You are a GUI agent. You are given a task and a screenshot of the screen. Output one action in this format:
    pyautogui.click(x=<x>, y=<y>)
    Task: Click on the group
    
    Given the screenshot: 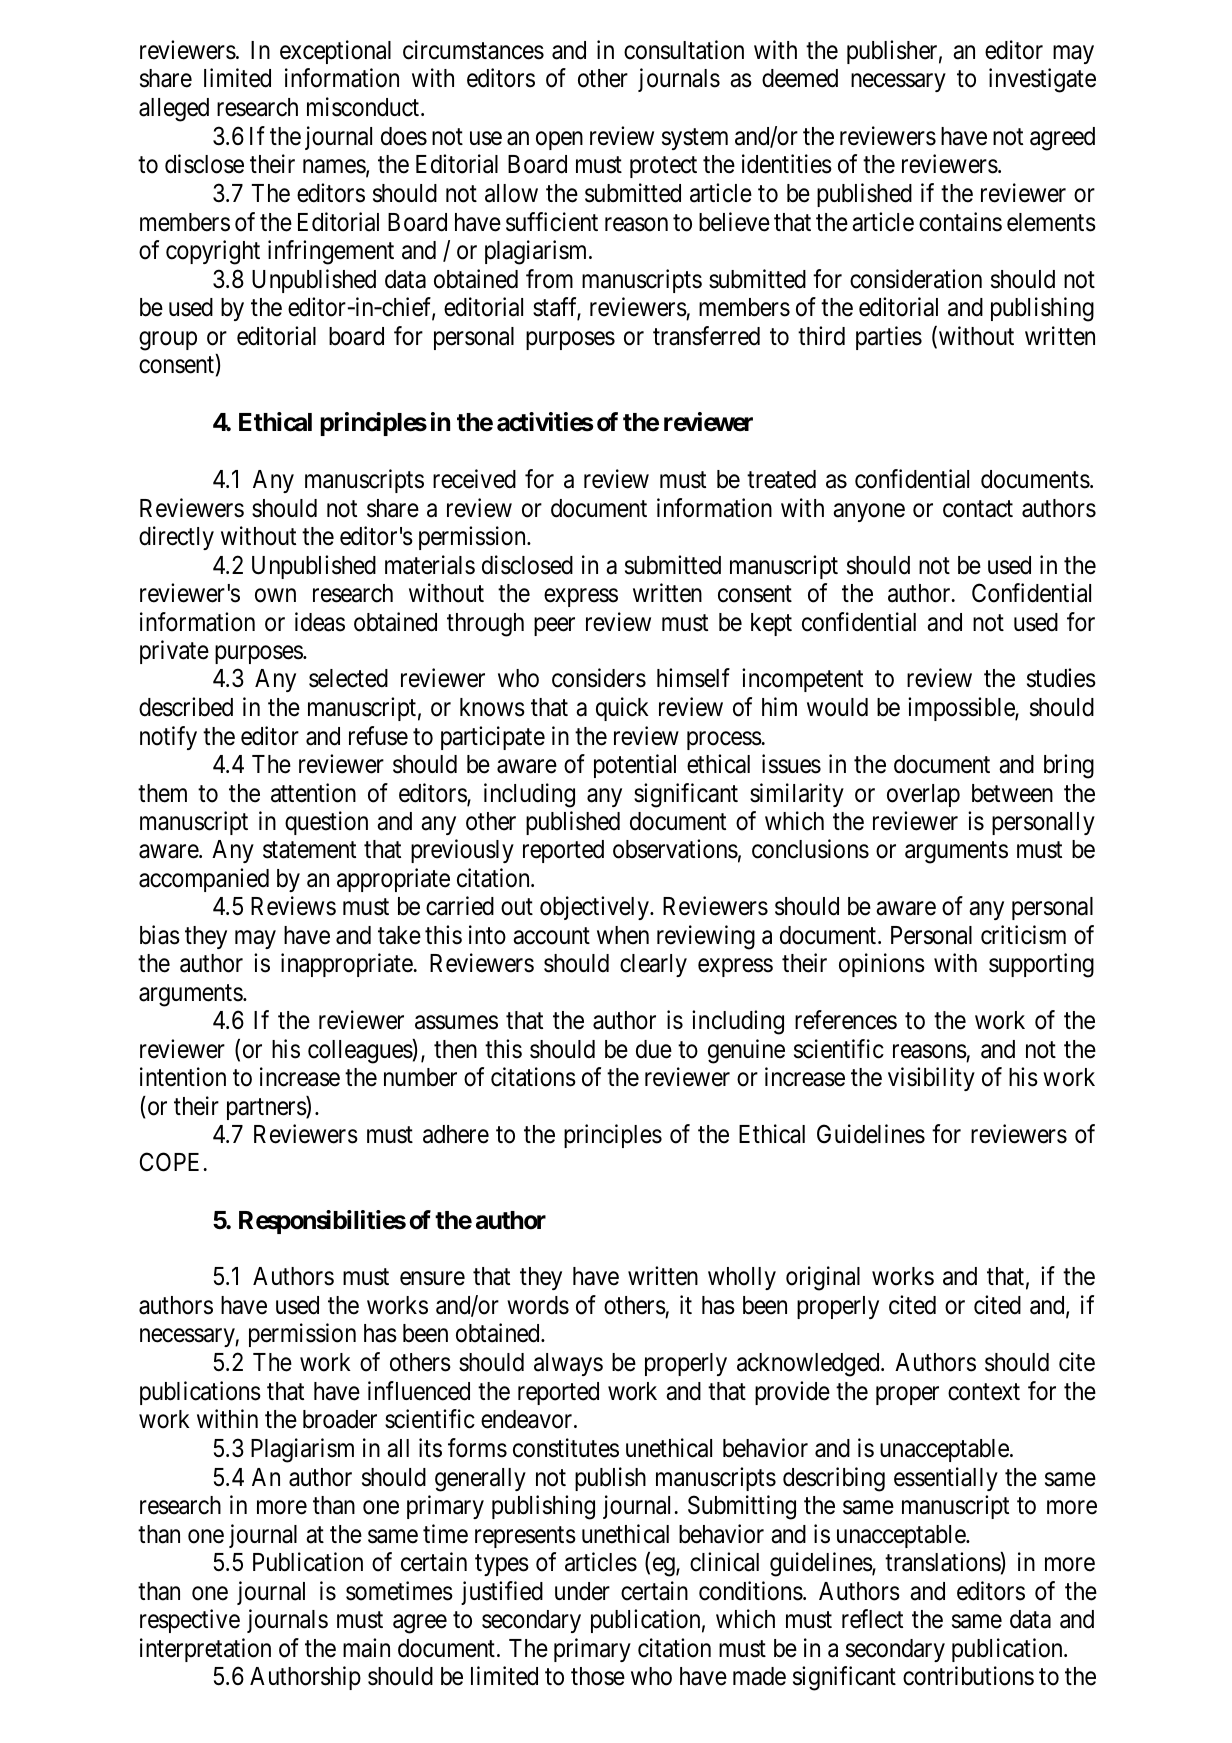 What is the action you would take?
    pyautogui.click(x=168, y=341)
